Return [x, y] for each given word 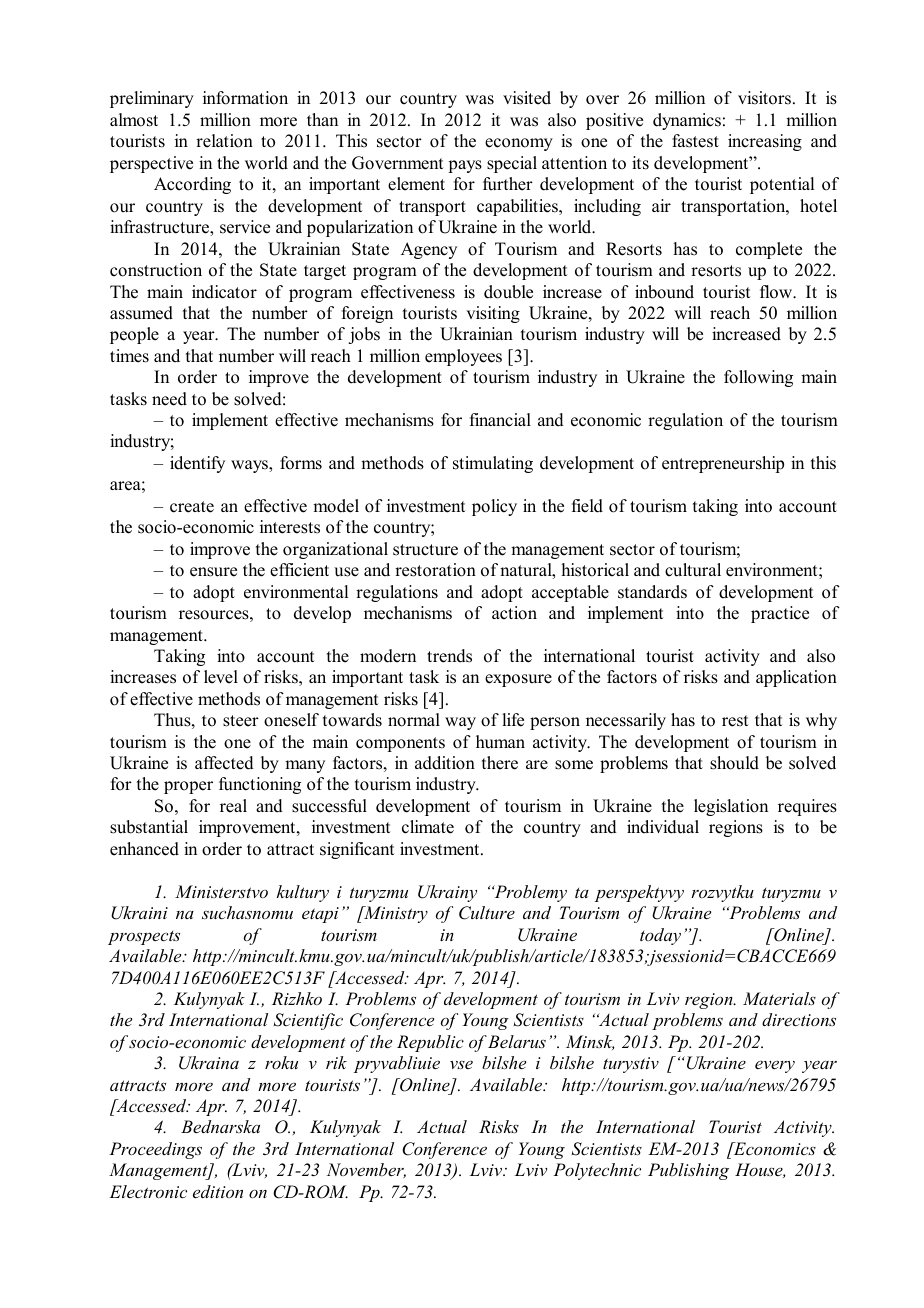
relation [224, 141]
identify [197, 464]
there [500, 763]
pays [465, 166]
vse [461, 1065]
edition [218, 1191]
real [233, 806]
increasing [765, 142]
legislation [731, 807]
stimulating [493, 464]
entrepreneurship [723, 464]
